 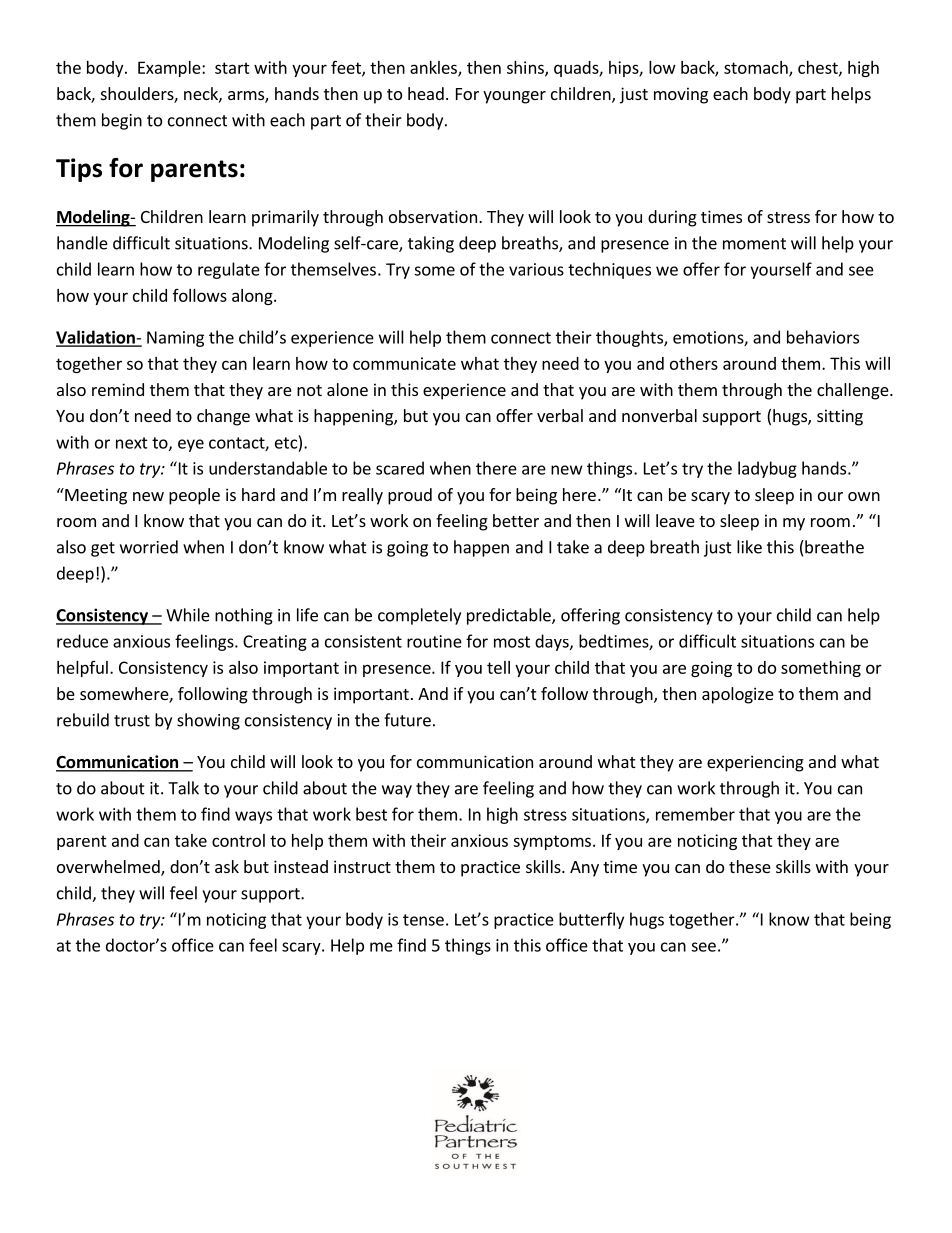 What do you see at coordinates (498, 667) in the screenshot?
I see `tell` at bounding box center [498, 667].
